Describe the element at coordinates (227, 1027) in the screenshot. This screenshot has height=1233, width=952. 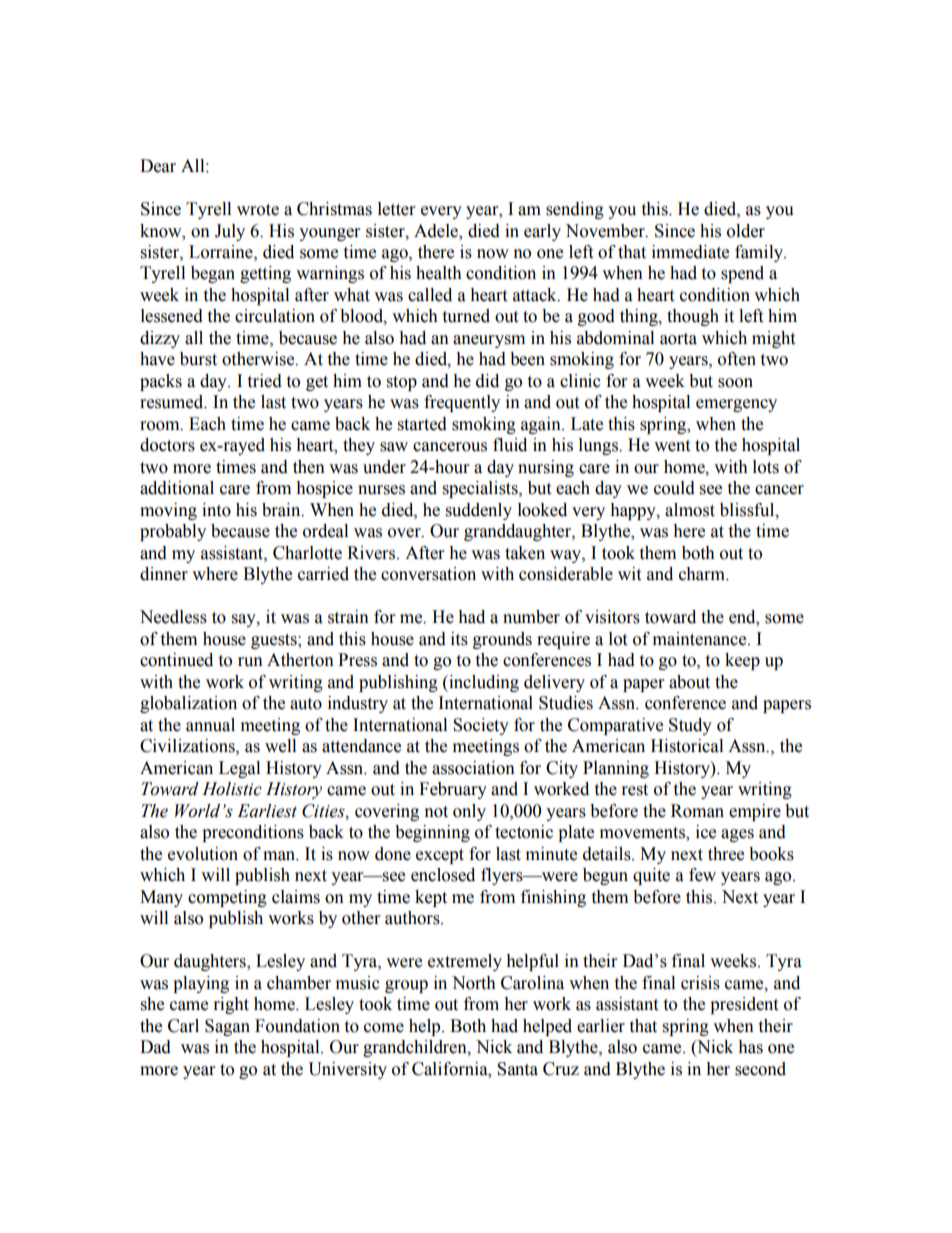
I see `Sagan` at that location.
